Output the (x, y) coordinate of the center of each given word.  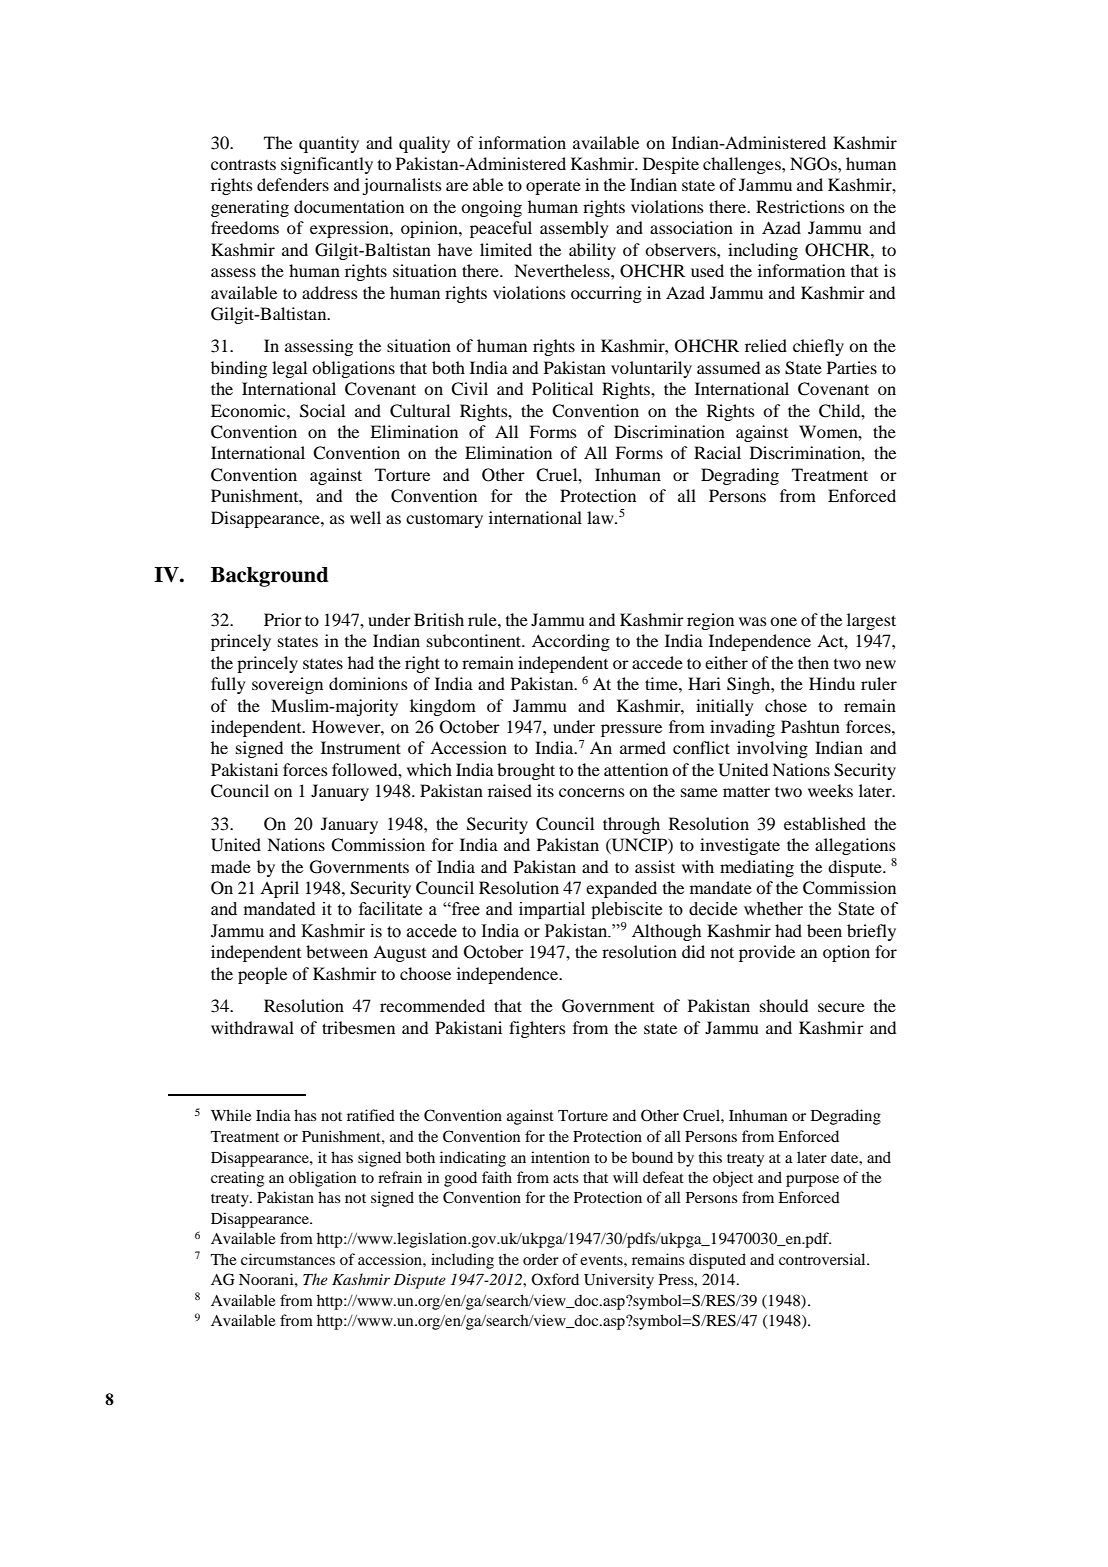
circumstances (288, 1259)
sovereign (287, 685)
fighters (537, 1029)
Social (322, 411)
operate (553, 188)
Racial (717, 452)
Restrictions (800, 206)
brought (526, 771)
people (262, 975)
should (784, 1005)
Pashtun (810, 726)
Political (562, 388)
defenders (293, 184)
